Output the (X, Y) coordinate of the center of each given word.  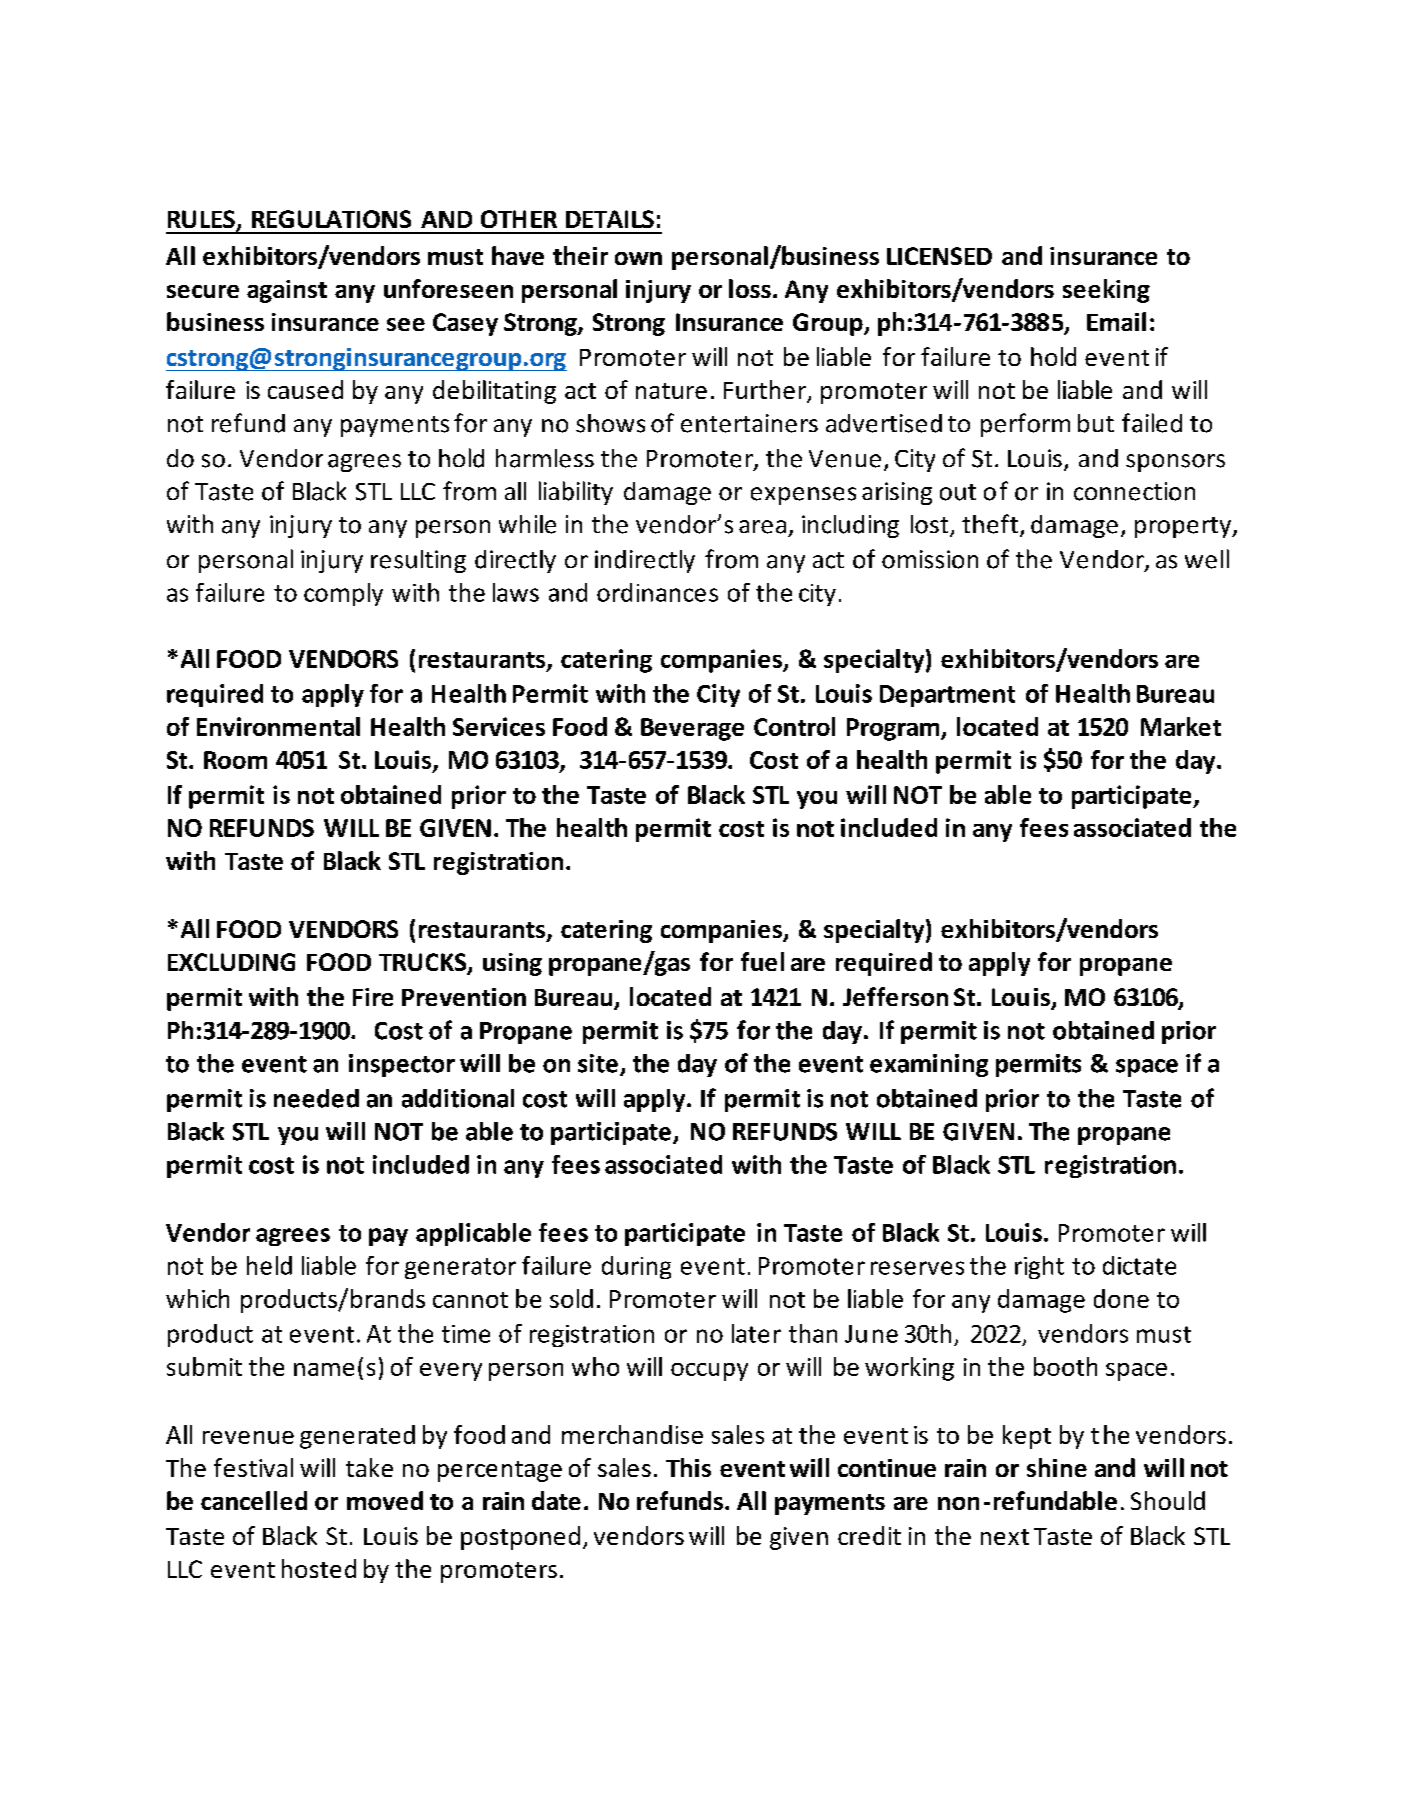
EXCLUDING (231, 962)
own (638, 258)
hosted (319, 1568)
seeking (1106, 291)
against (287, 291)
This (688, 1467)
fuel (762, 961)
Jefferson (895, 996)
